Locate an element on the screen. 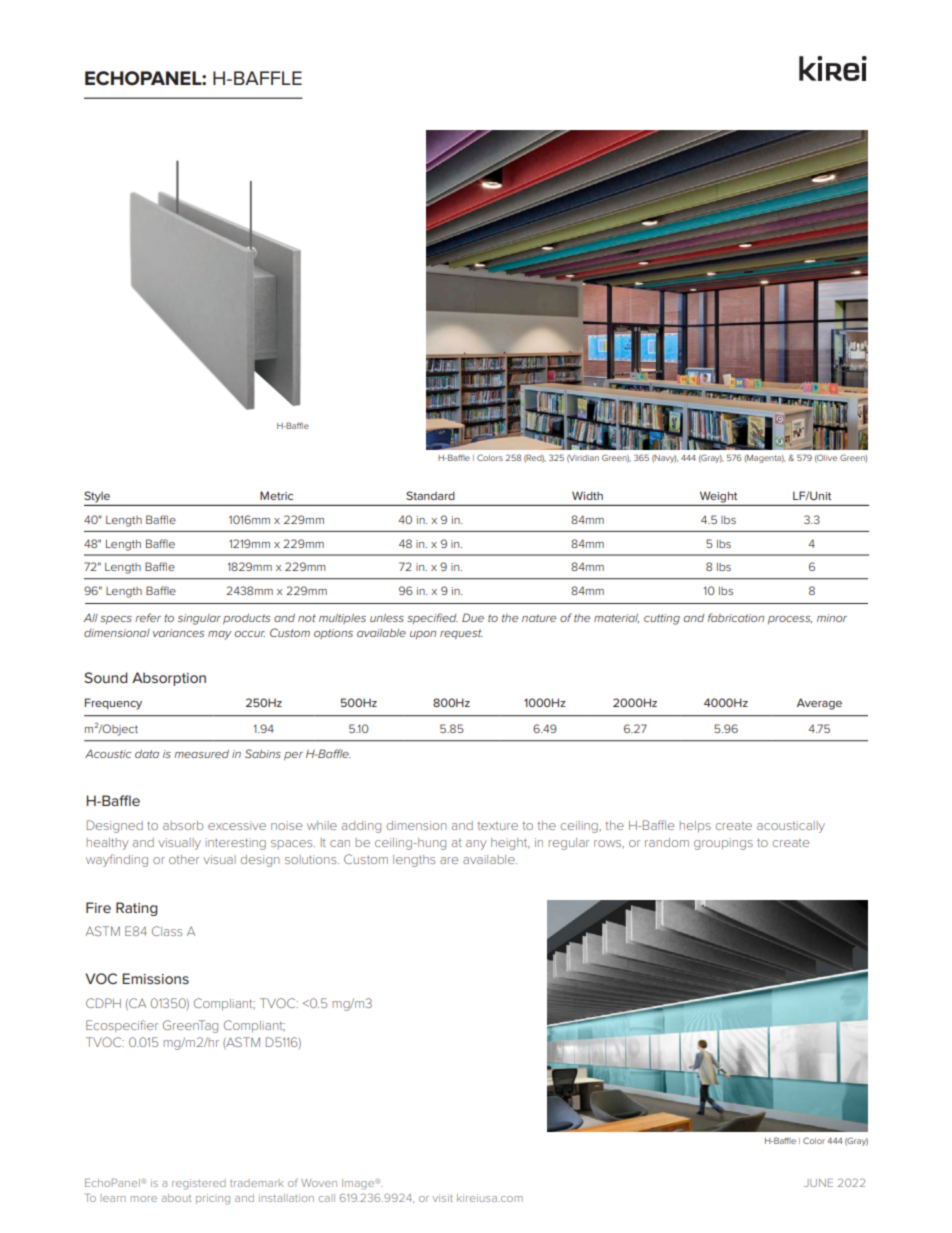 The width and height of the screenshot is (952, 1233). Standard is located at coordinates (430, 495).
